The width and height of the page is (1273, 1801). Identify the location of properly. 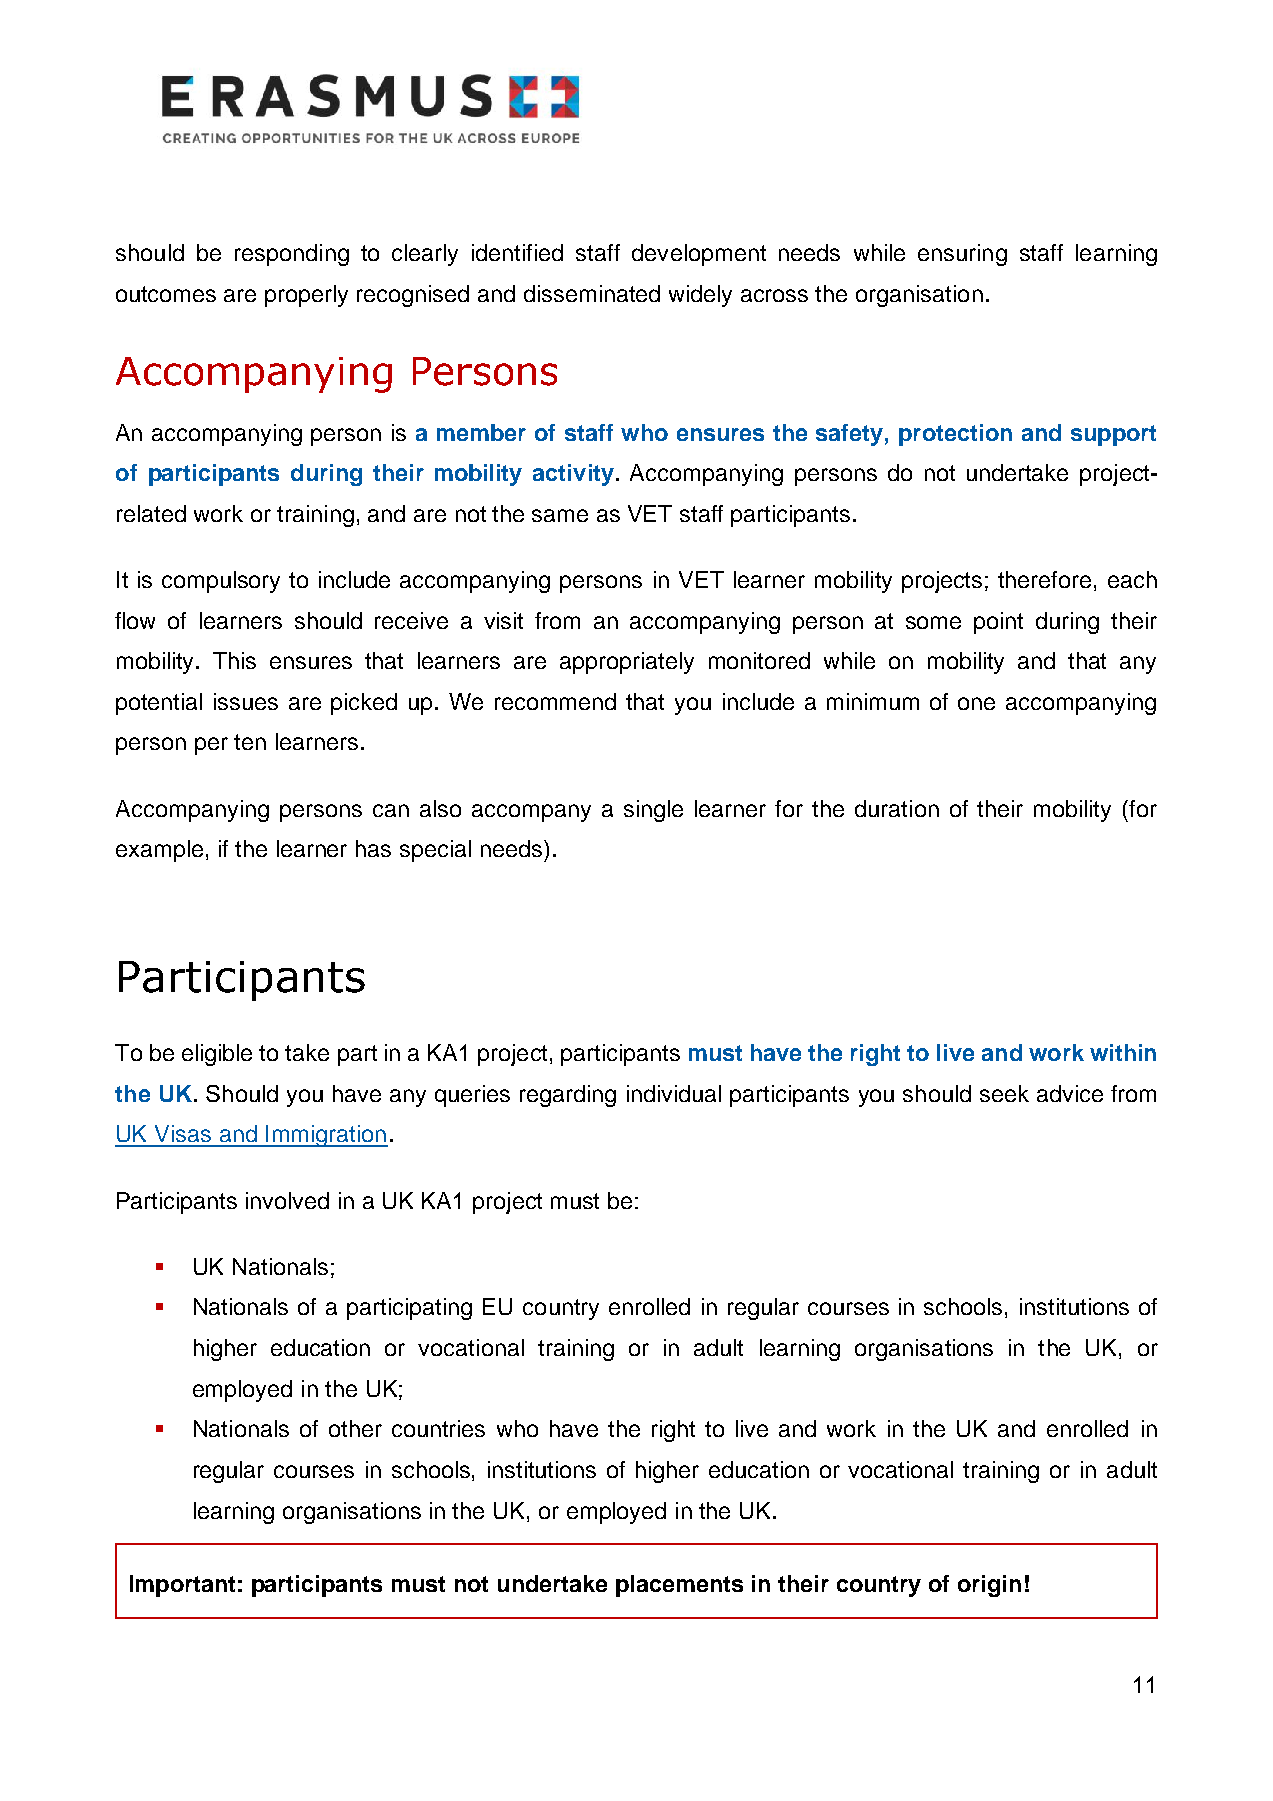
(306, 296).
